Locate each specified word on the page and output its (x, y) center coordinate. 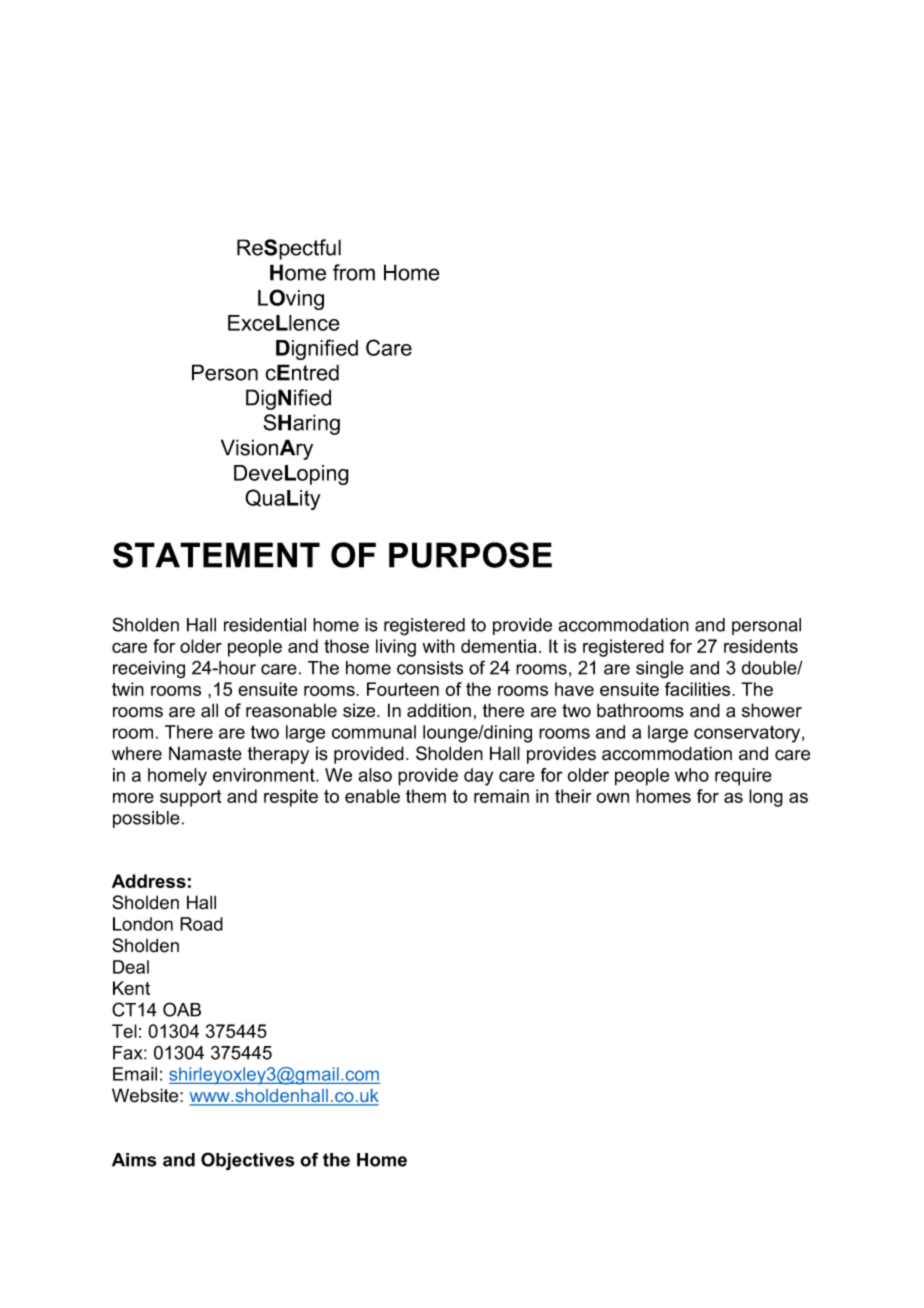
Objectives (248, 1161)
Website (146, 1095)
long (766, 798)
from (354, 272)
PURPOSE (470, 555)
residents (761, 646)
